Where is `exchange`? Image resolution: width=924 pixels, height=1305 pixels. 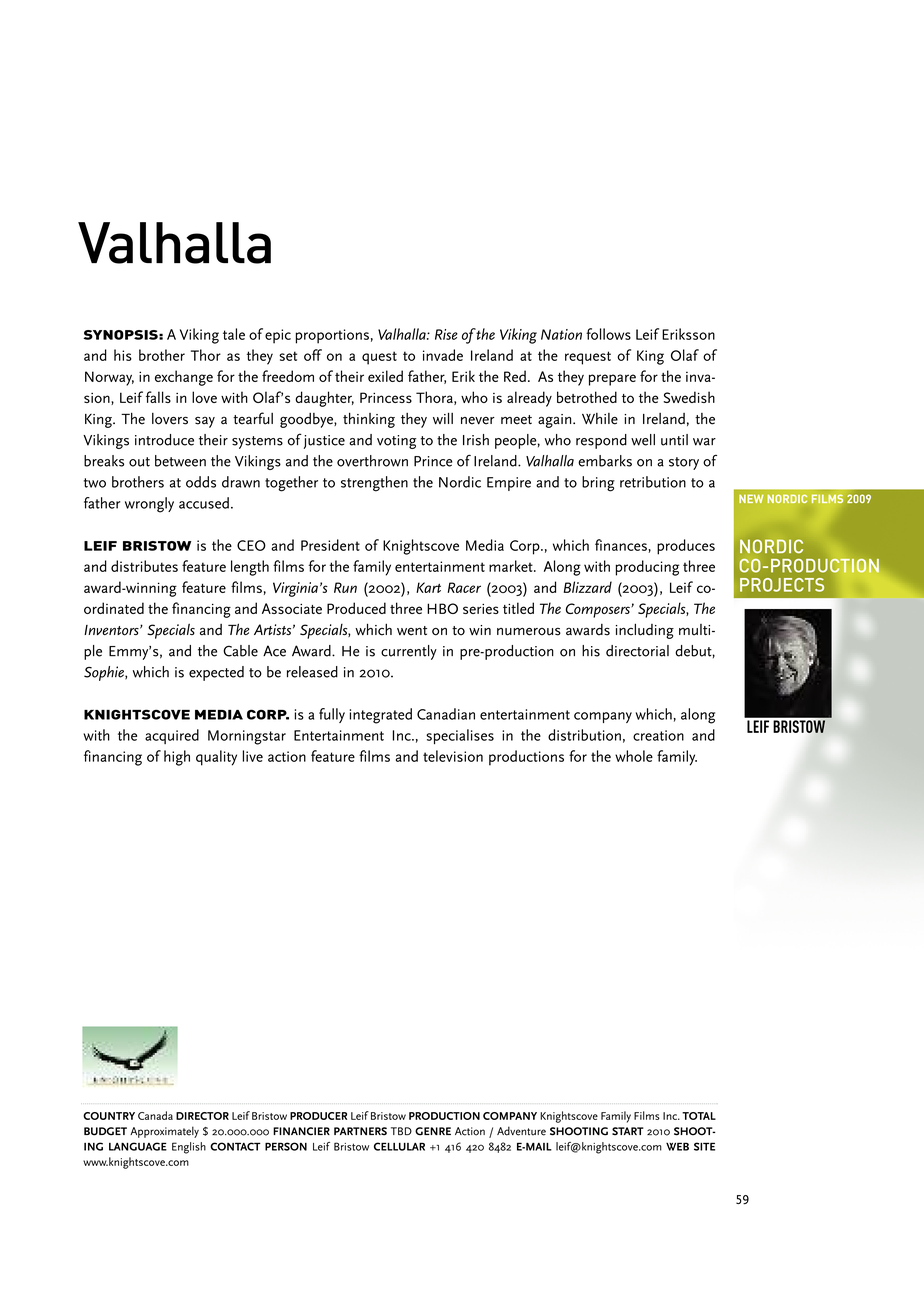
exchange is located at coordinates (184, 378).
